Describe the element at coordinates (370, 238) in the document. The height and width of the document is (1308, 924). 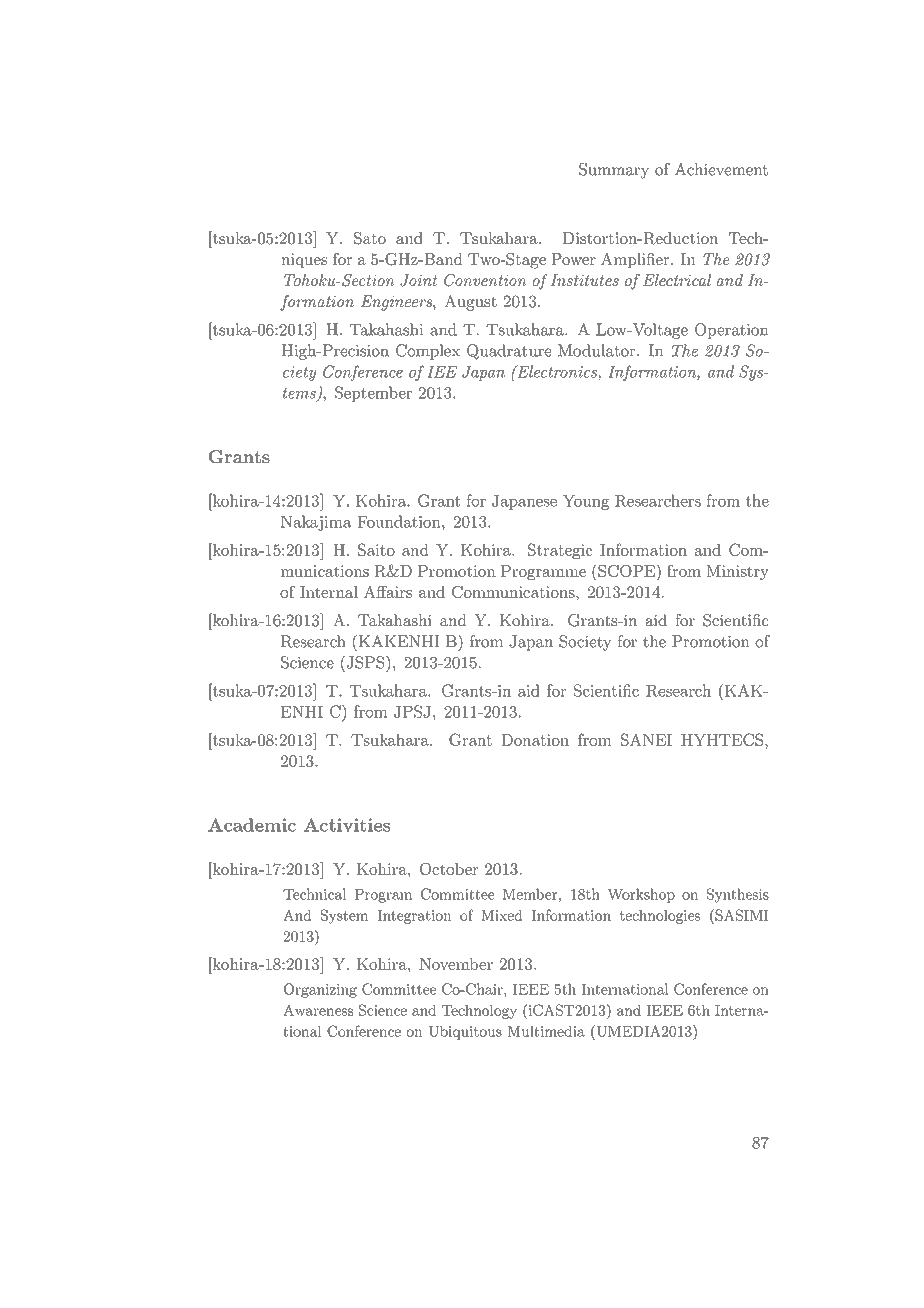
I see `Sato` at that location.
